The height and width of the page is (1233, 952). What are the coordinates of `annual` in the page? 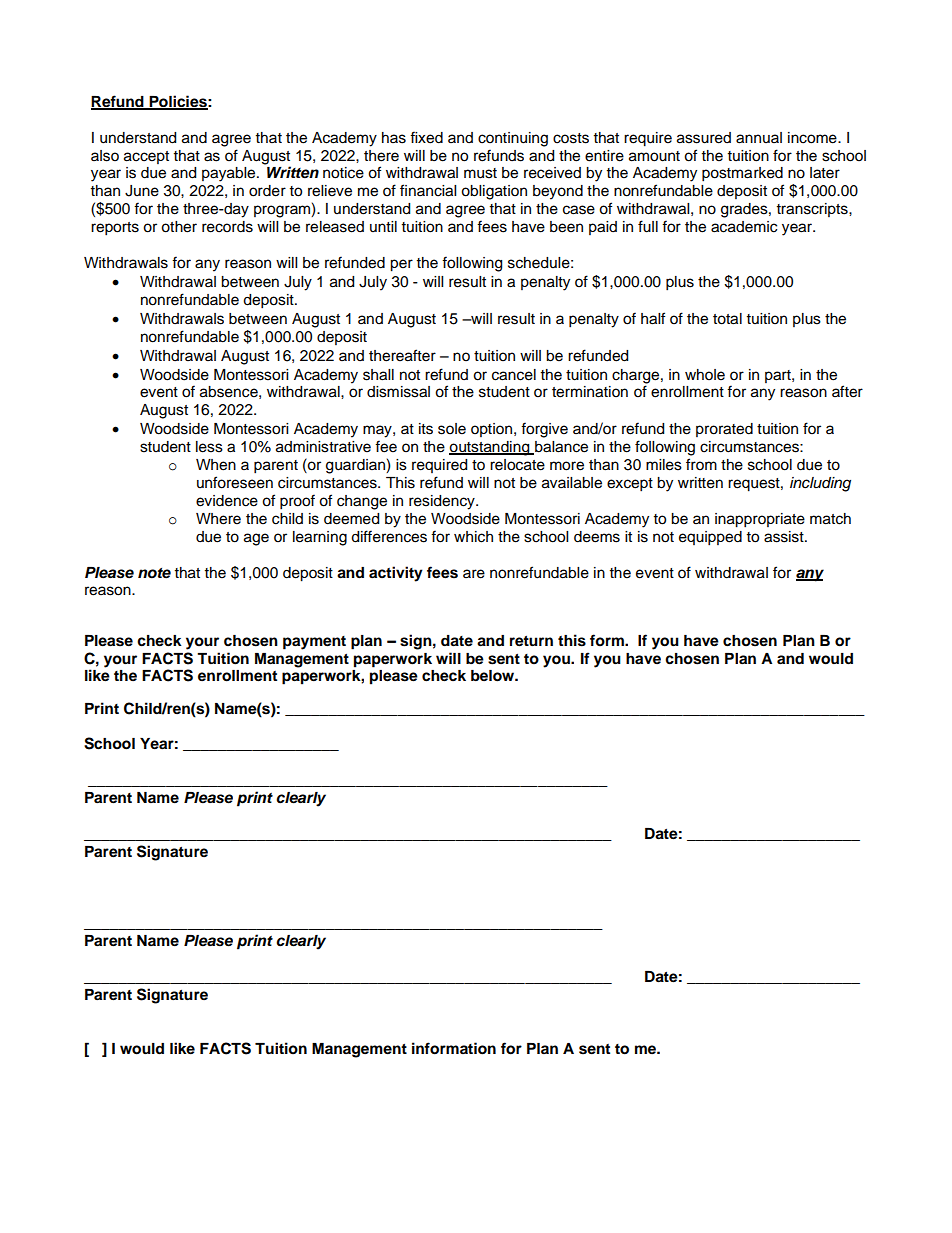 It's located at (759, 138).
